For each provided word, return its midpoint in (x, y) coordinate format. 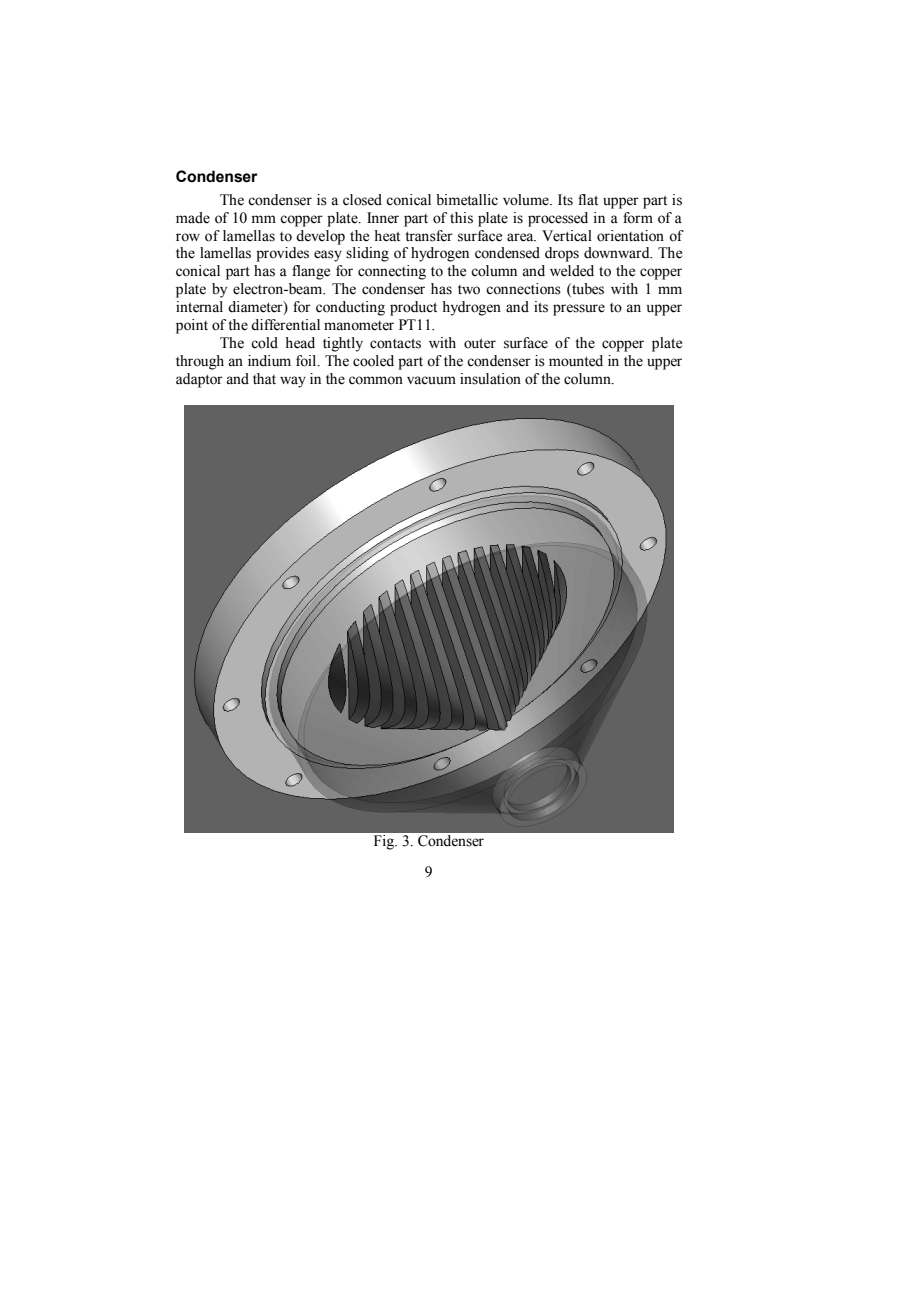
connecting (392, 272)
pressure (579, 310)
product (413, 308)
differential (285, 325)
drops (562, 254)
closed (362, 200)
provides (282, 254)
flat (588, 199)
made (193, 218)
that (264, 378)
